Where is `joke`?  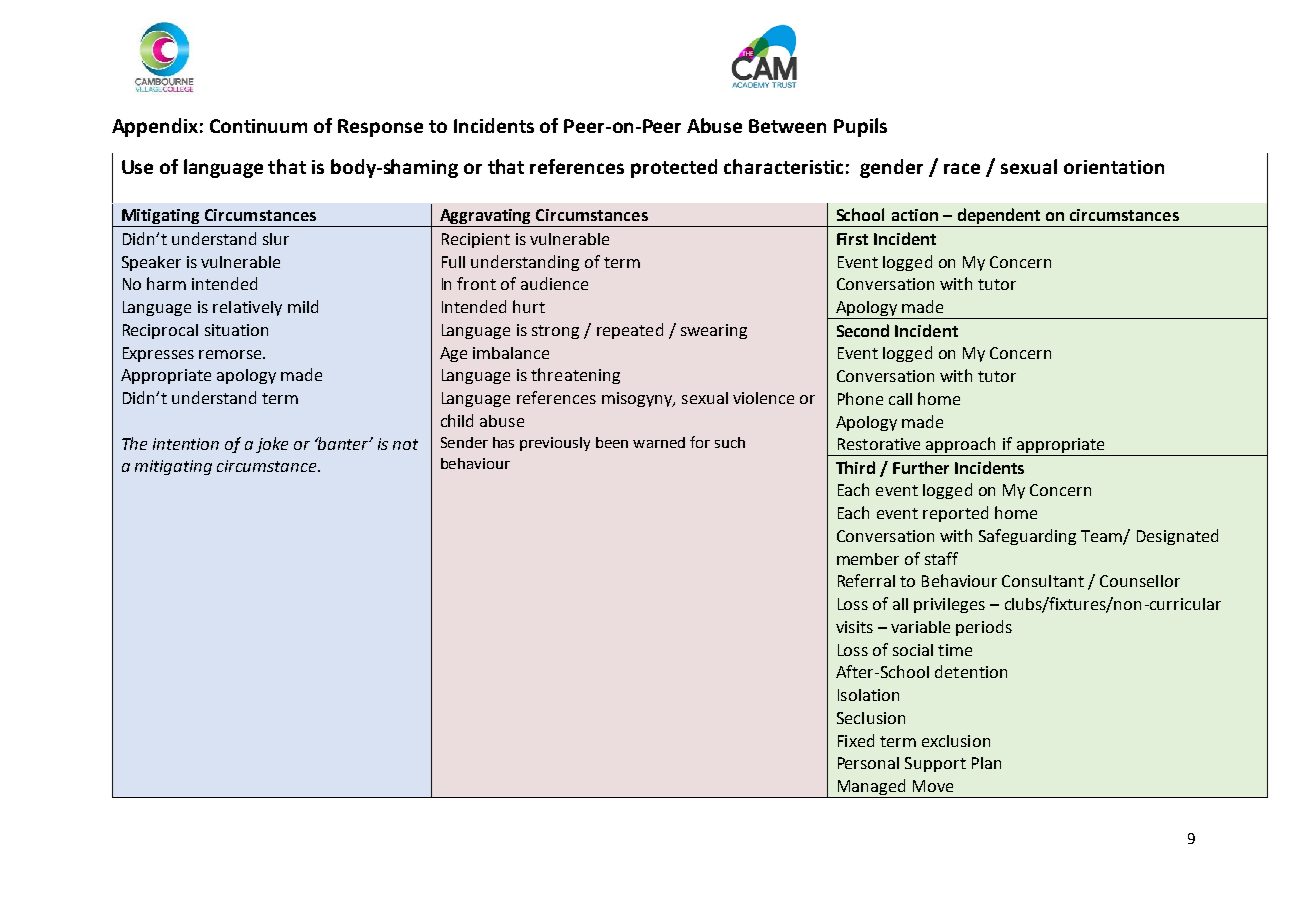
joke is located at coordinates (272, 445).
